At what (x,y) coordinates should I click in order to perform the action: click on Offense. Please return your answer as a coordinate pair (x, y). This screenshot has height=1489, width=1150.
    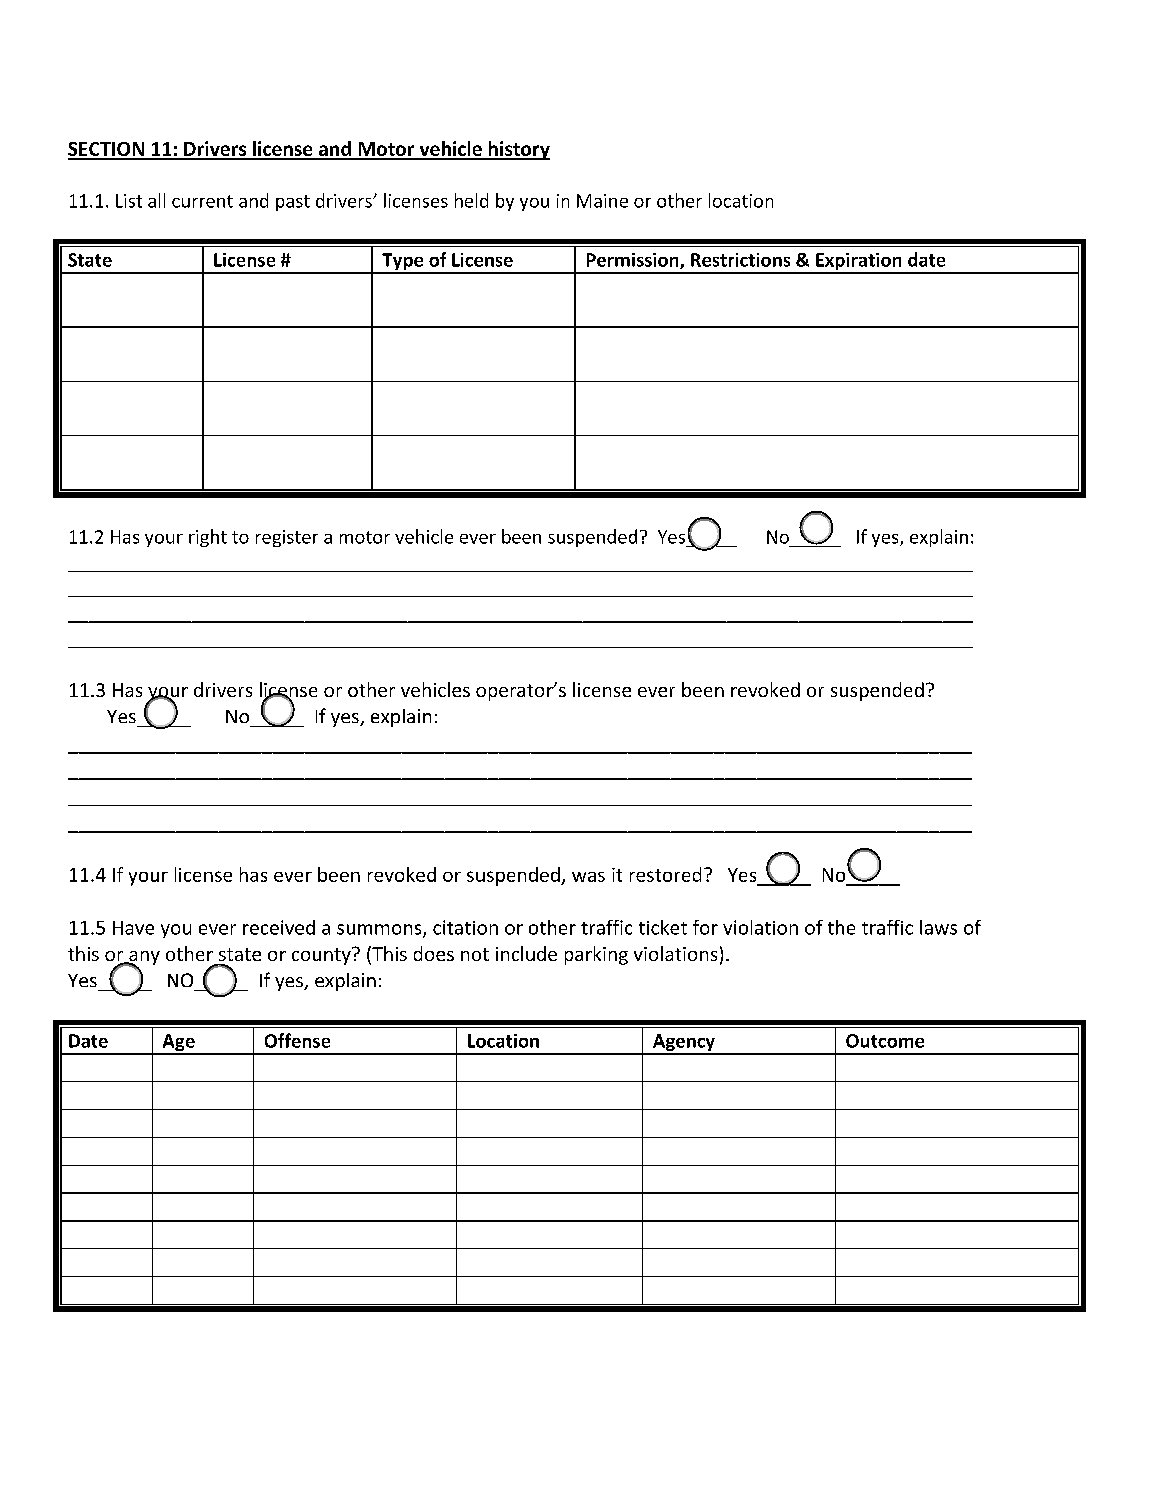
    Looking at the image, I should click on (297, 1040).
